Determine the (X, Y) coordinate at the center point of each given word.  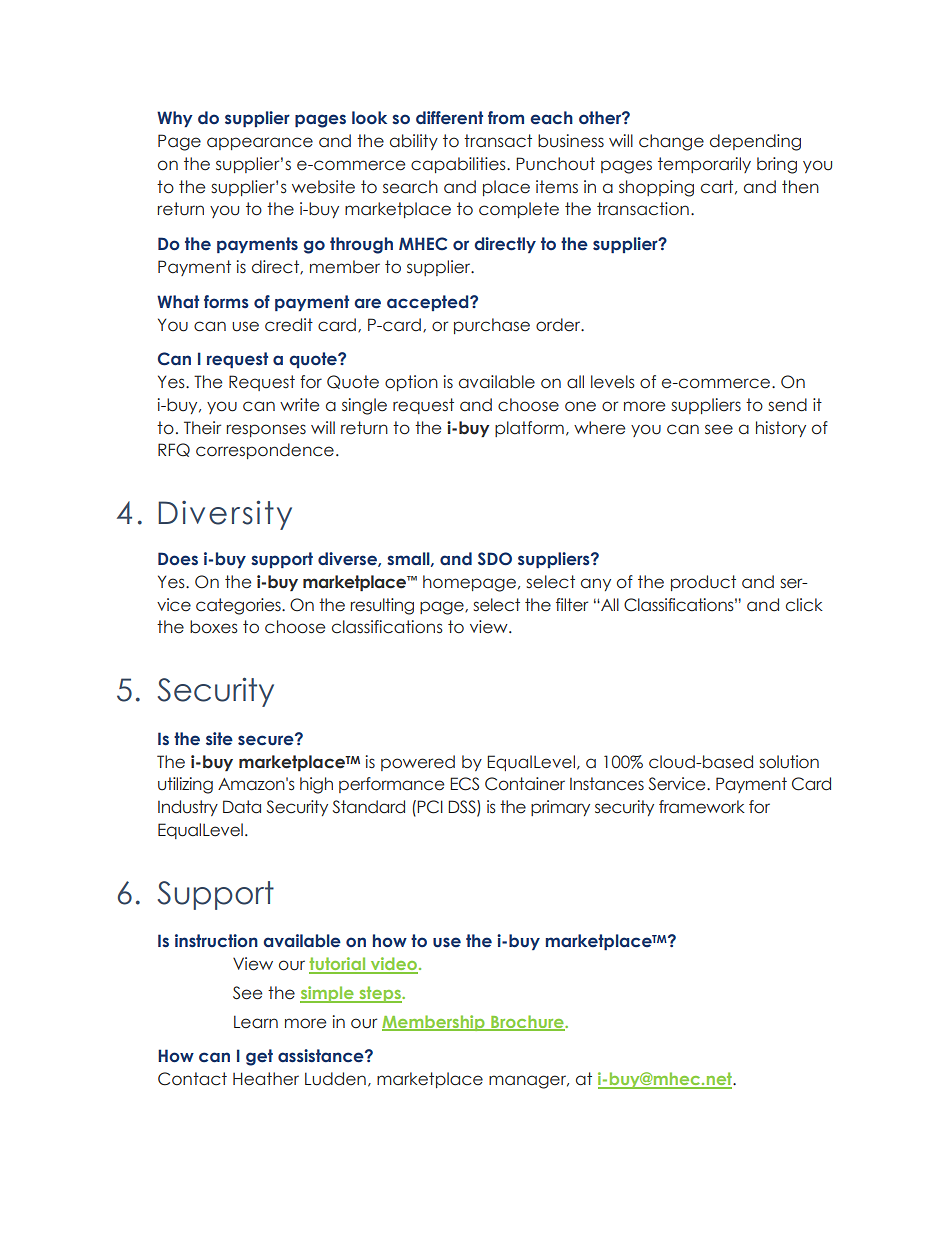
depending (755, 142)
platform (529, 429)
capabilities (459, 165)
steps (380, 994)
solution (789, 762)
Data (242, 807)
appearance (260, 143)
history (781, 429)
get (259, 1057)
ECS (464, 784)
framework (702, 807)
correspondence (265, 451)
